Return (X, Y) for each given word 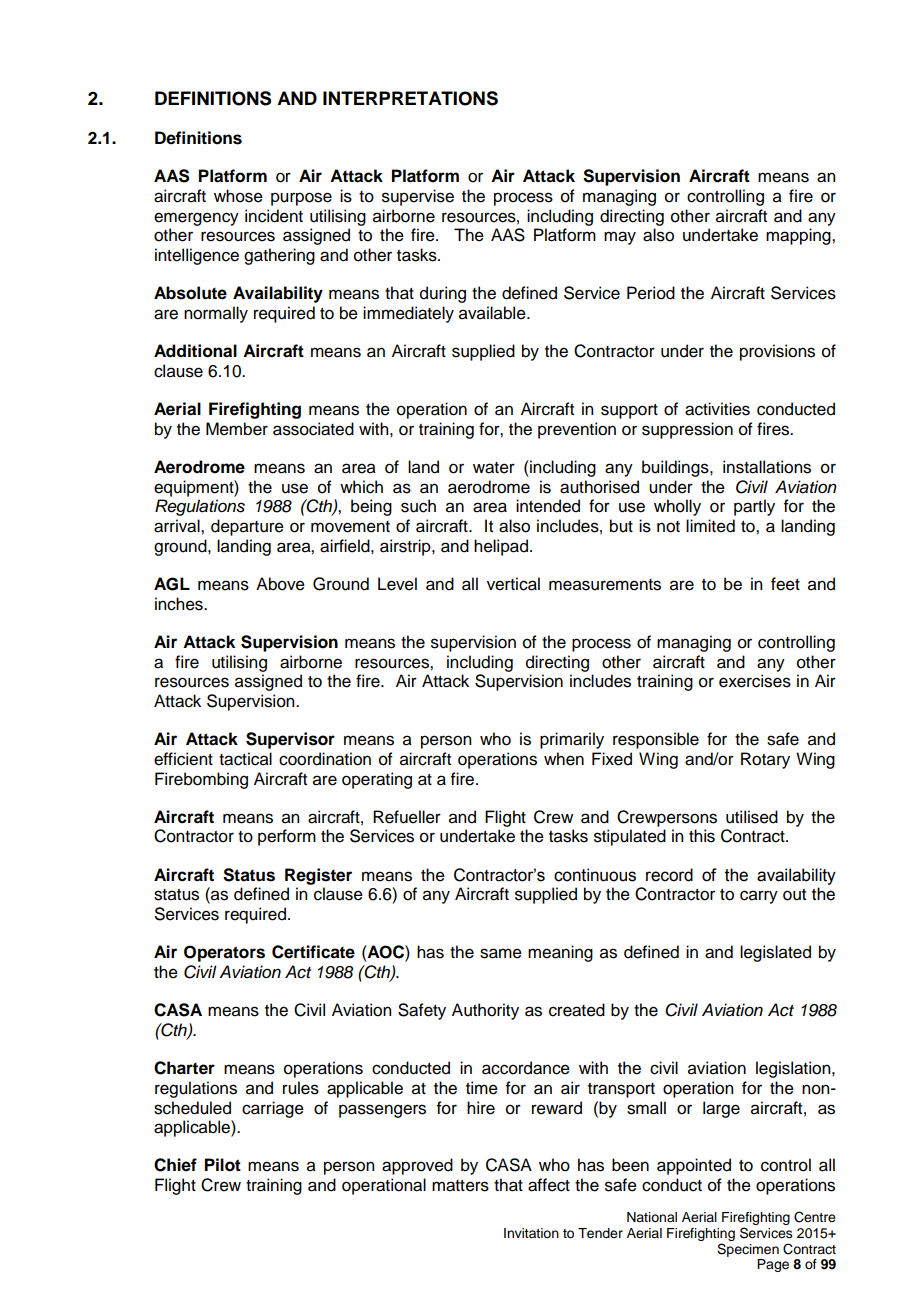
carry (759, 897)
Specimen (748, 1250)
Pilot (223, 1165)
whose (238, 196)
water (494, 468)
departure (247, 527)
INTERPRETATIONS (410, 98)
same (501, 953)
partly (754, 507)
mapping (799, 236)
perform (287, 837)
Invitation (531, 1233)
